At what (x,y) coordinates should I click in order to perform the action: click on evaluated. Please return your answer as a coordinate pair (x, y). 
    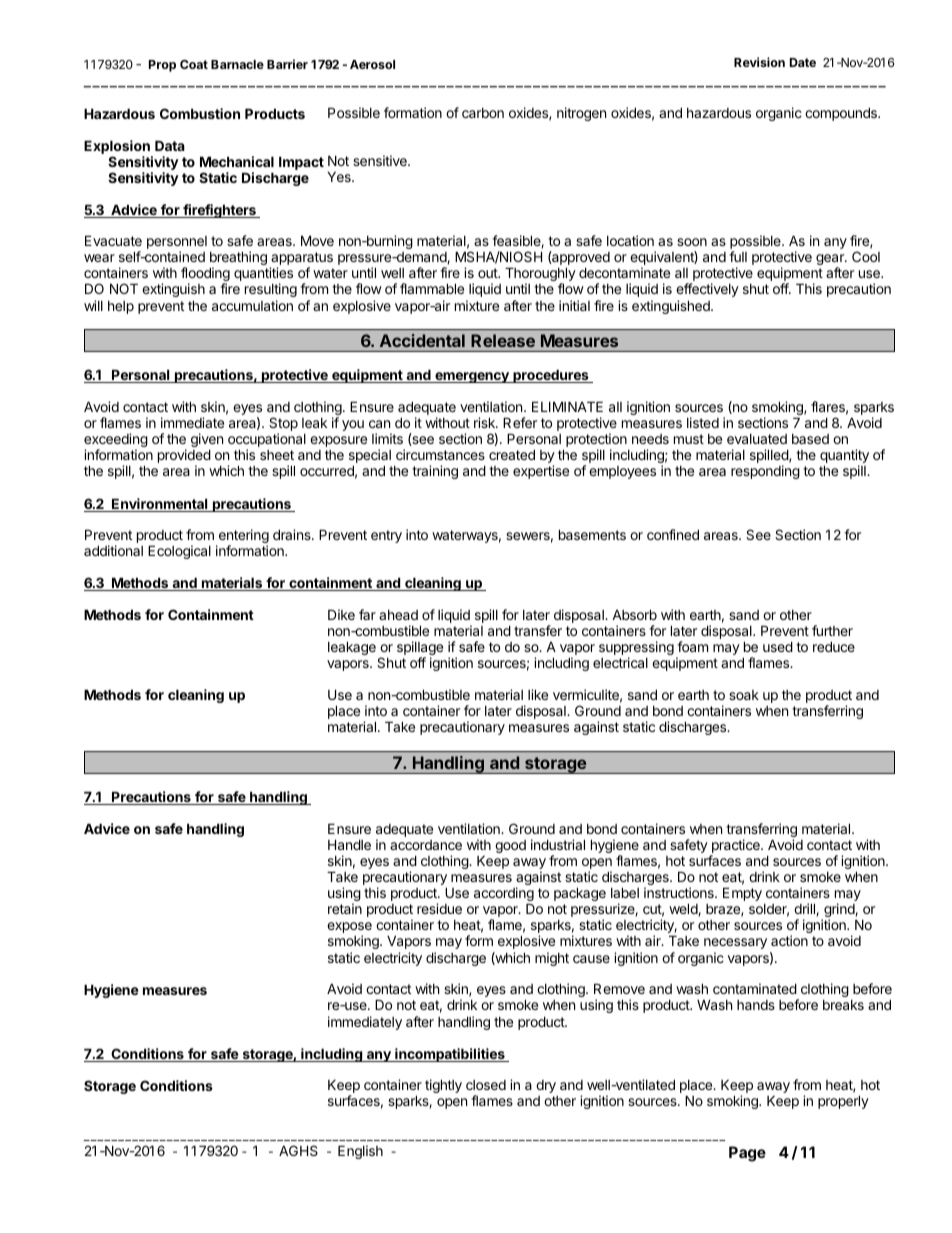
    Looking at the image, I should click on (757, 439).
